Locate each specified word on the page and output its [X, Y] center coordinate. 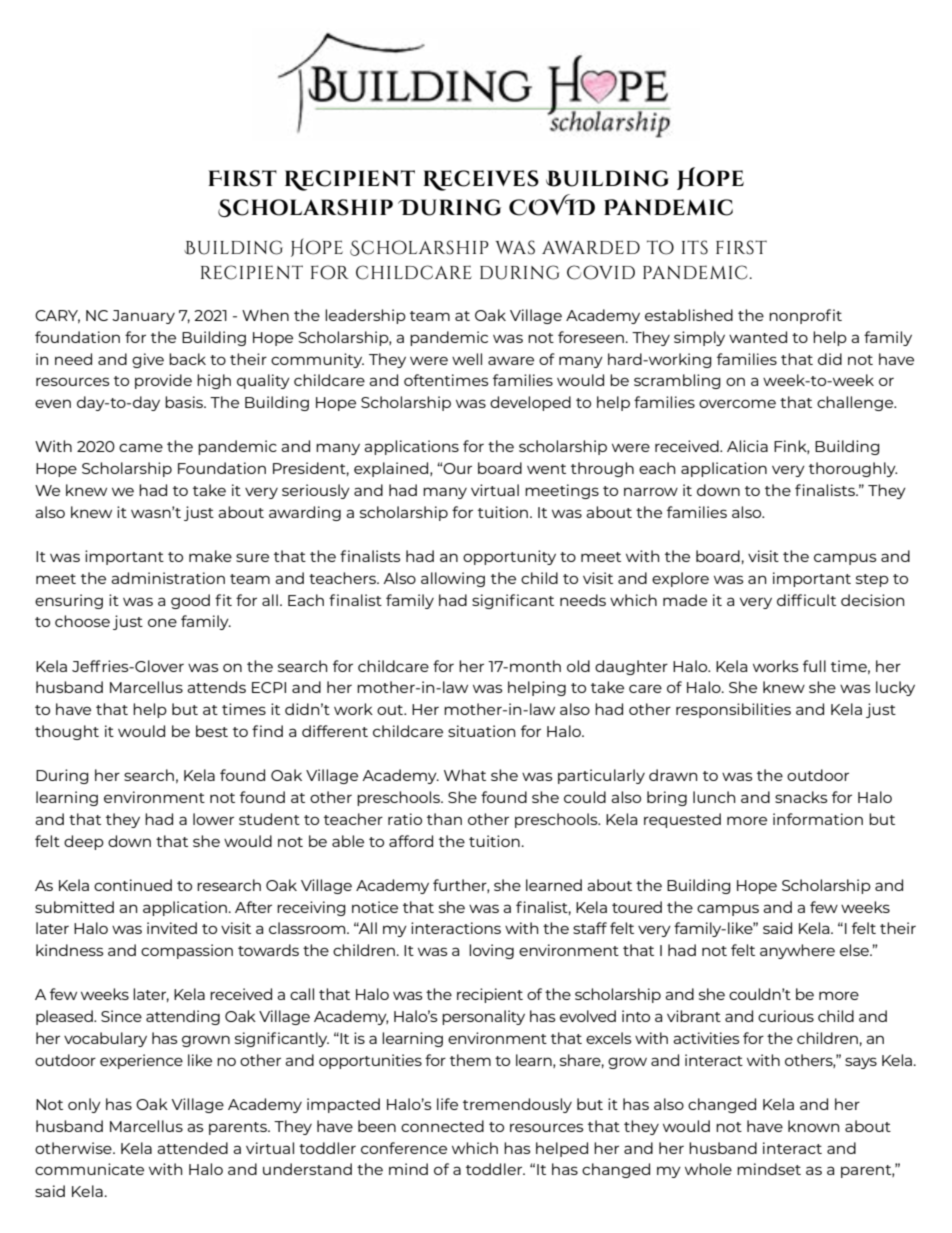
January [143, 317]
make [210, 556]
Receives [481, 180]
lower [213, 819]
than [444, 819]
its [695, 247]
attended [192, 1148]
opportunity [509, 557]
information [818, 819]
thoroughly [853, 469]
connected [442, 1126]
